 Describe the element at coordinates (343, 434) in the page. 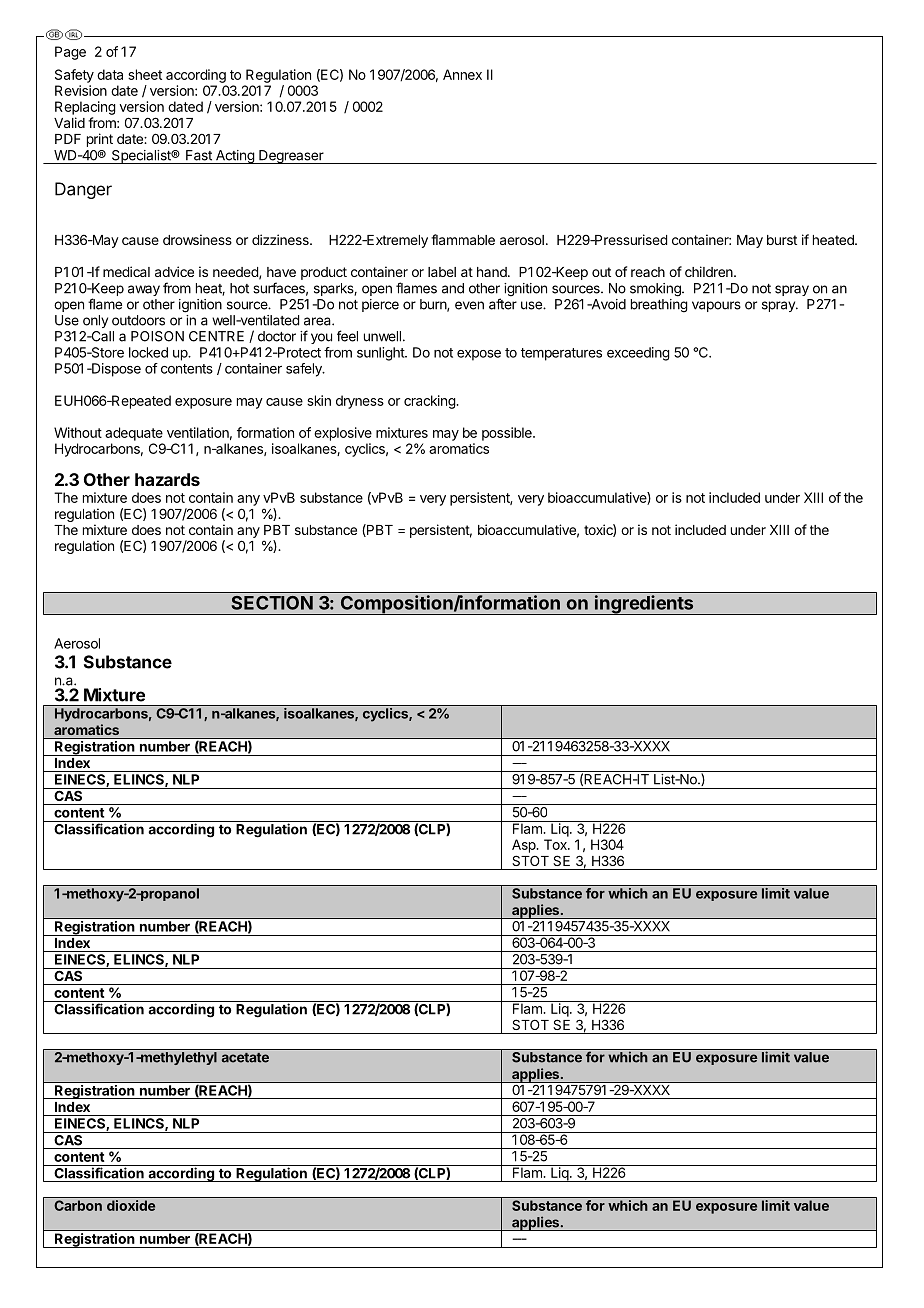

I see `explosive` at that location.
